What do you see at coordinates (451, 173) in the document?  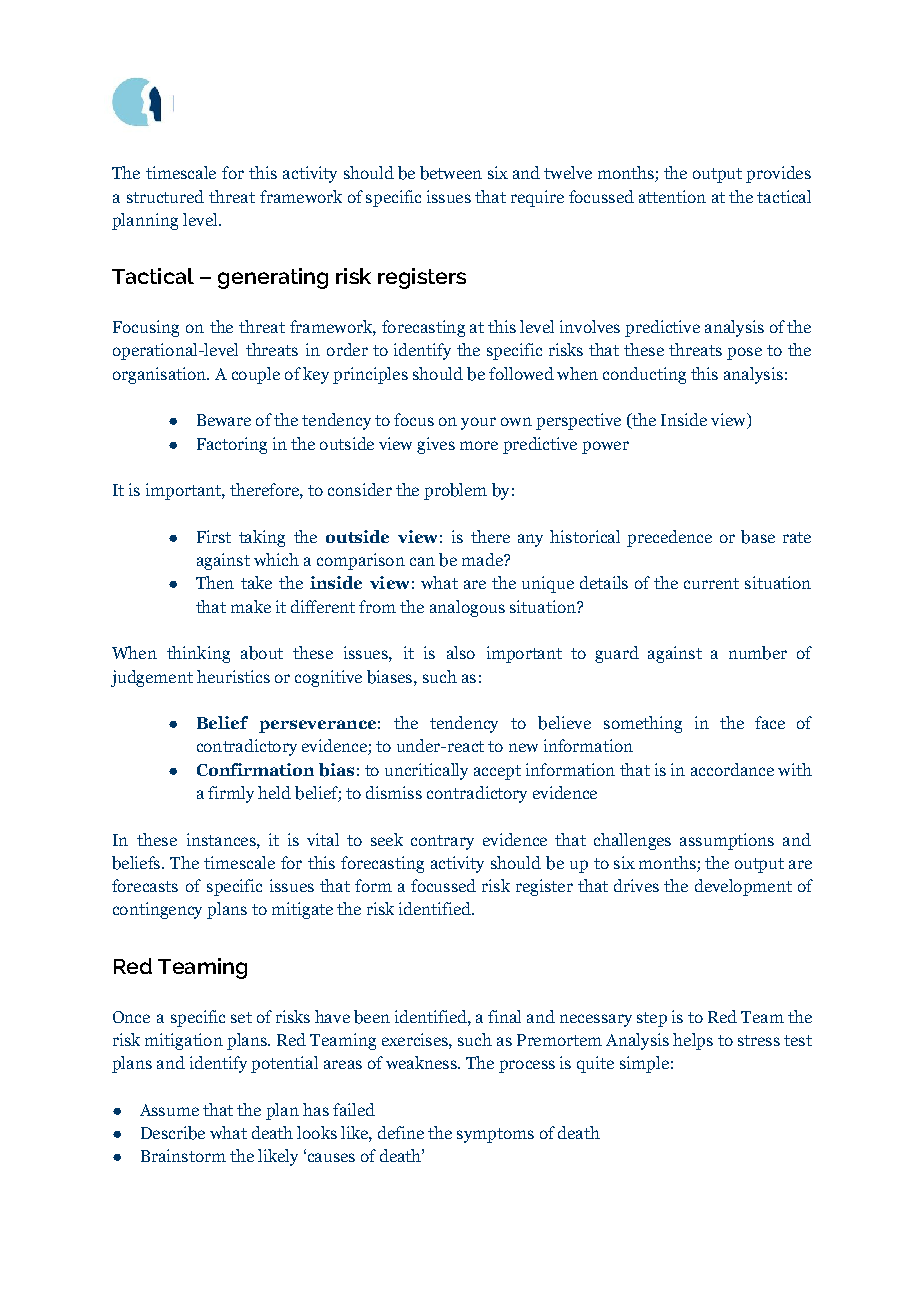 I see `between` at bounding box center [451, 173].
